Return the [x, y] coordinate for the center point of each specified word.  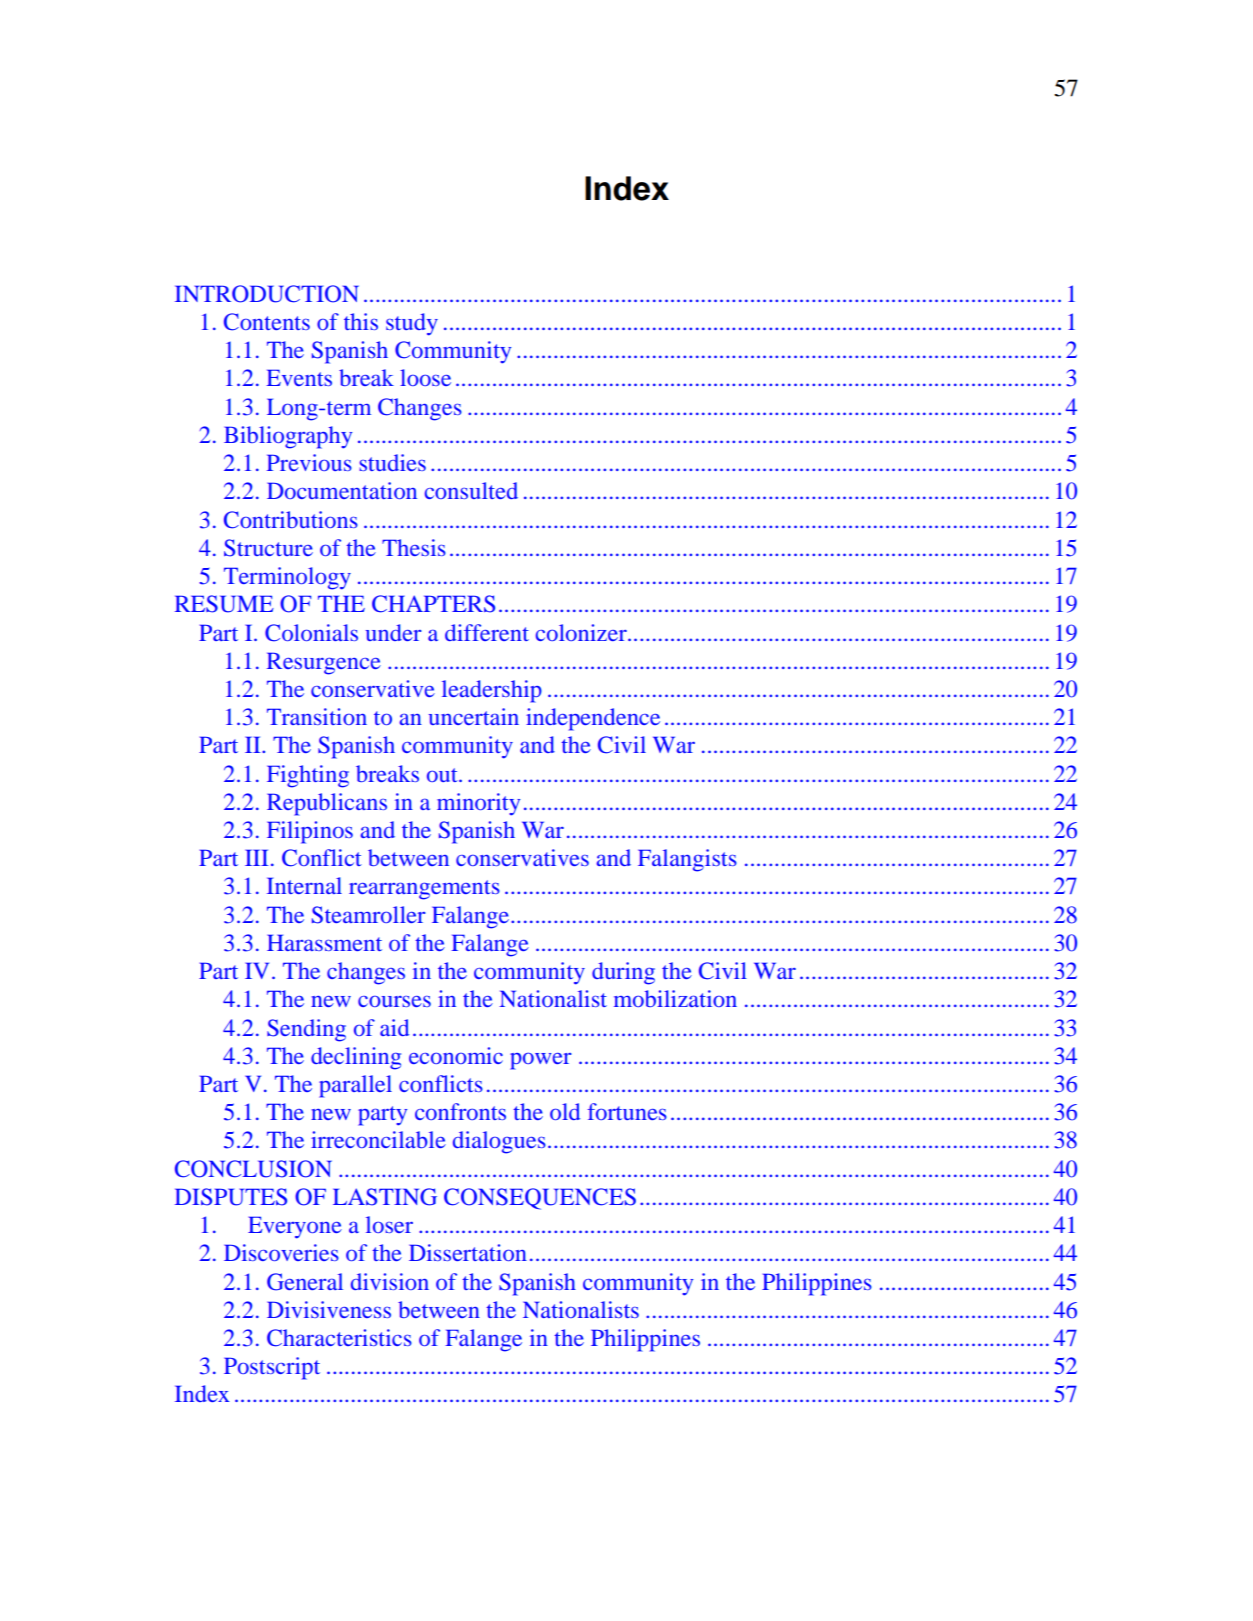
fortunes [627, 1111]
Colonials [311, 633]
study [412, 324]
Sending [306, 1030]
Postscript [272, 1368]
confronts [460, 1111]
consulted [471, 490]
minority [478, 804]
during [623, 973]
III [257, 857]
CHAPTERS [433, 604]
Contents [267, 322]
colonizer [582, 632]
